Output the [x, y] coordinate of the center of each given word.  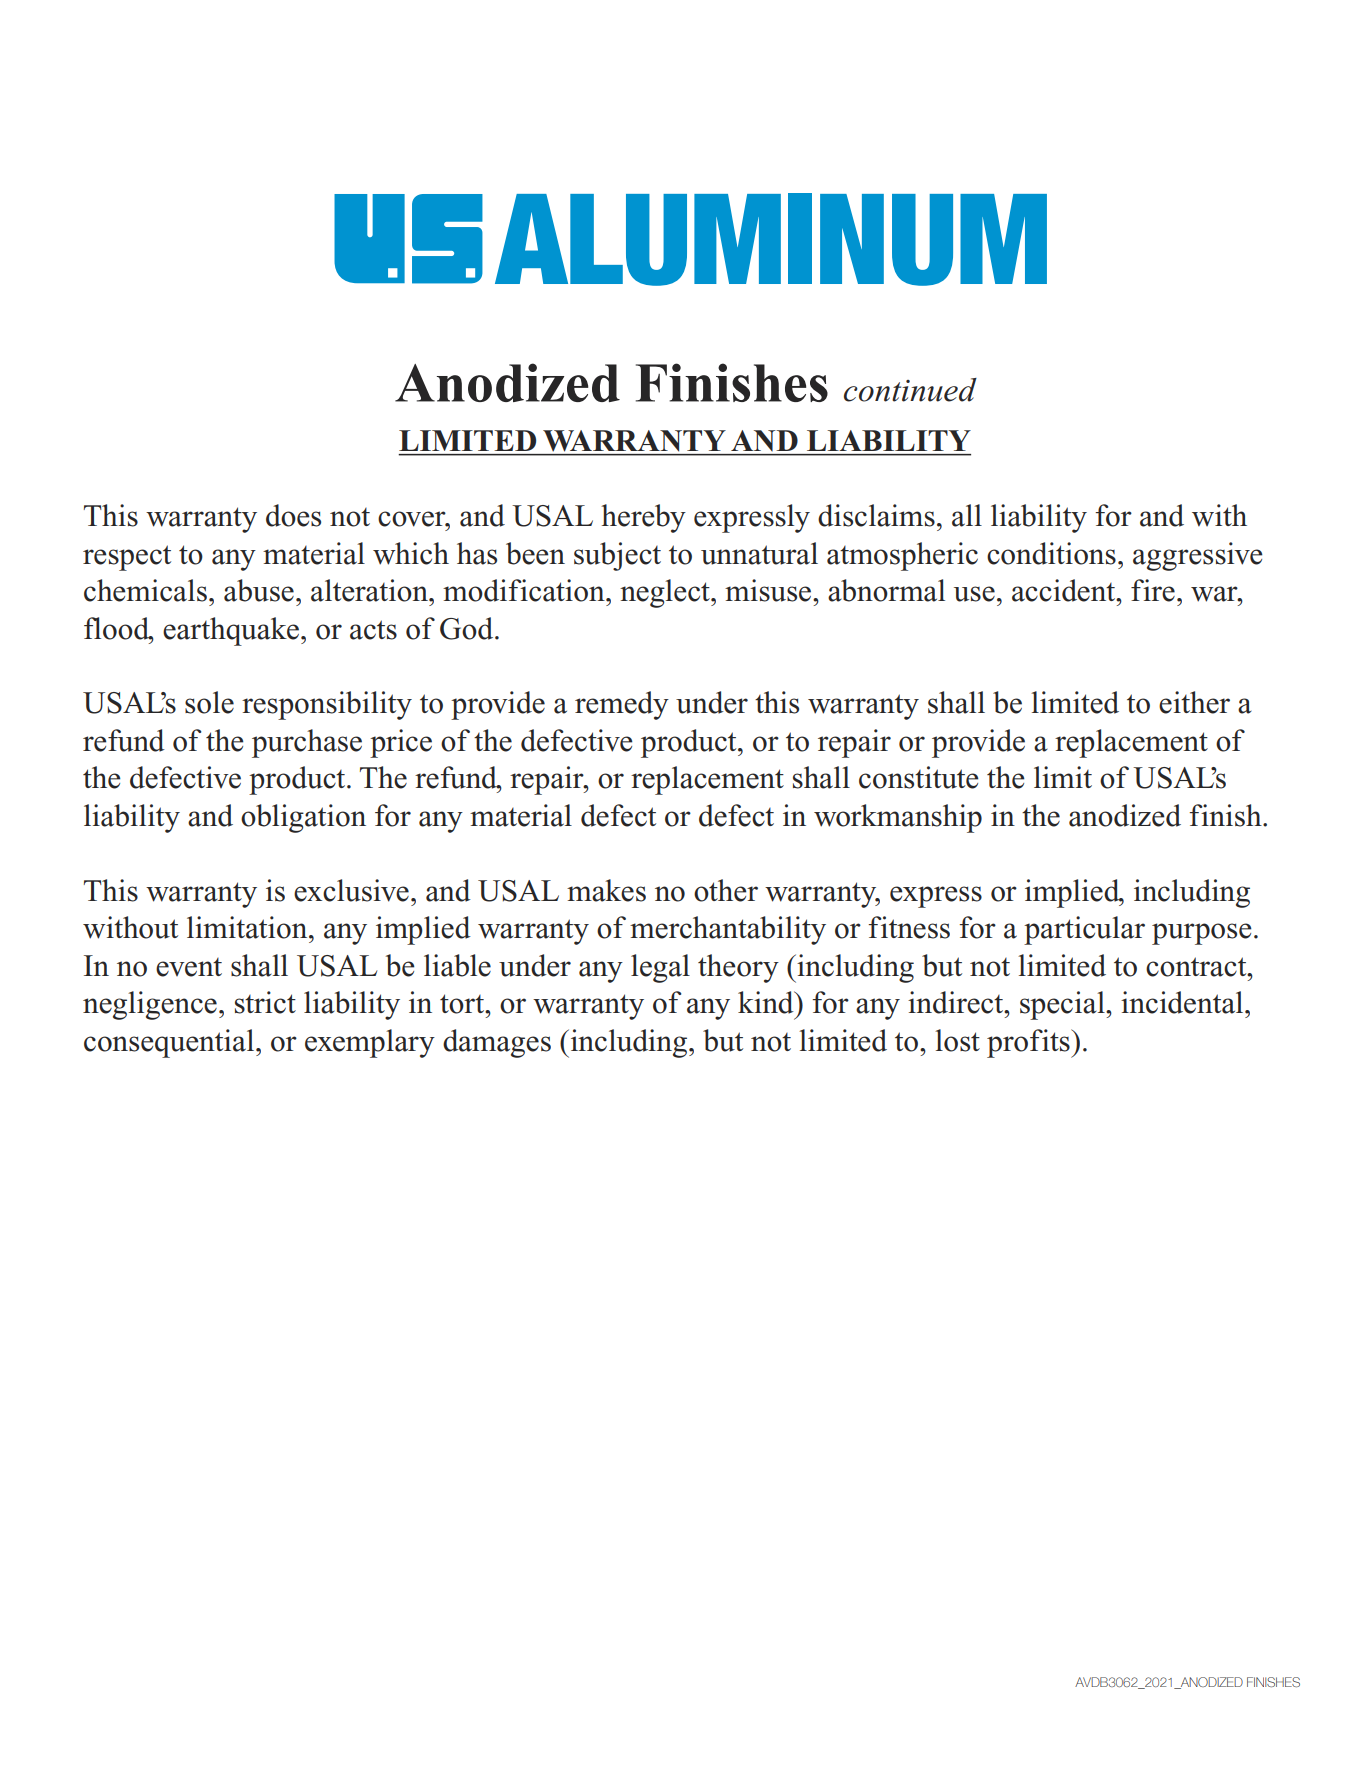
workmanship [898, 818]
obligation [303, 818]
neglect [666, 593]
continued [910, 390]
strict [265, 1002]
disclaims [876, 515]
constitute [919, 777]
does [293, 515]
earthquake [231, 631]
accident [1065, 590]
